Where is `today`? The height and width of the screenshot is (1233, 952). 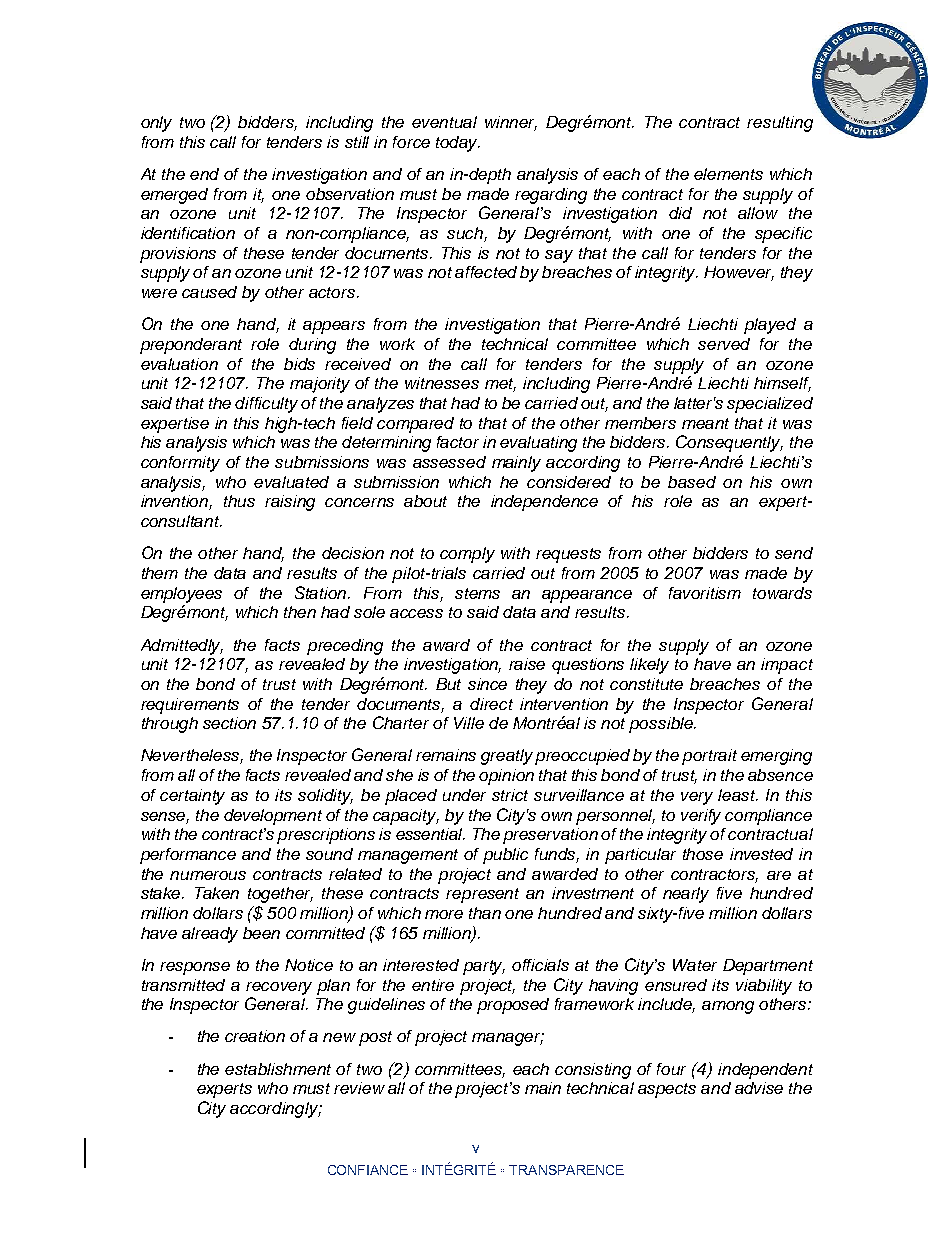 today is located at coordinates (458, 144).
